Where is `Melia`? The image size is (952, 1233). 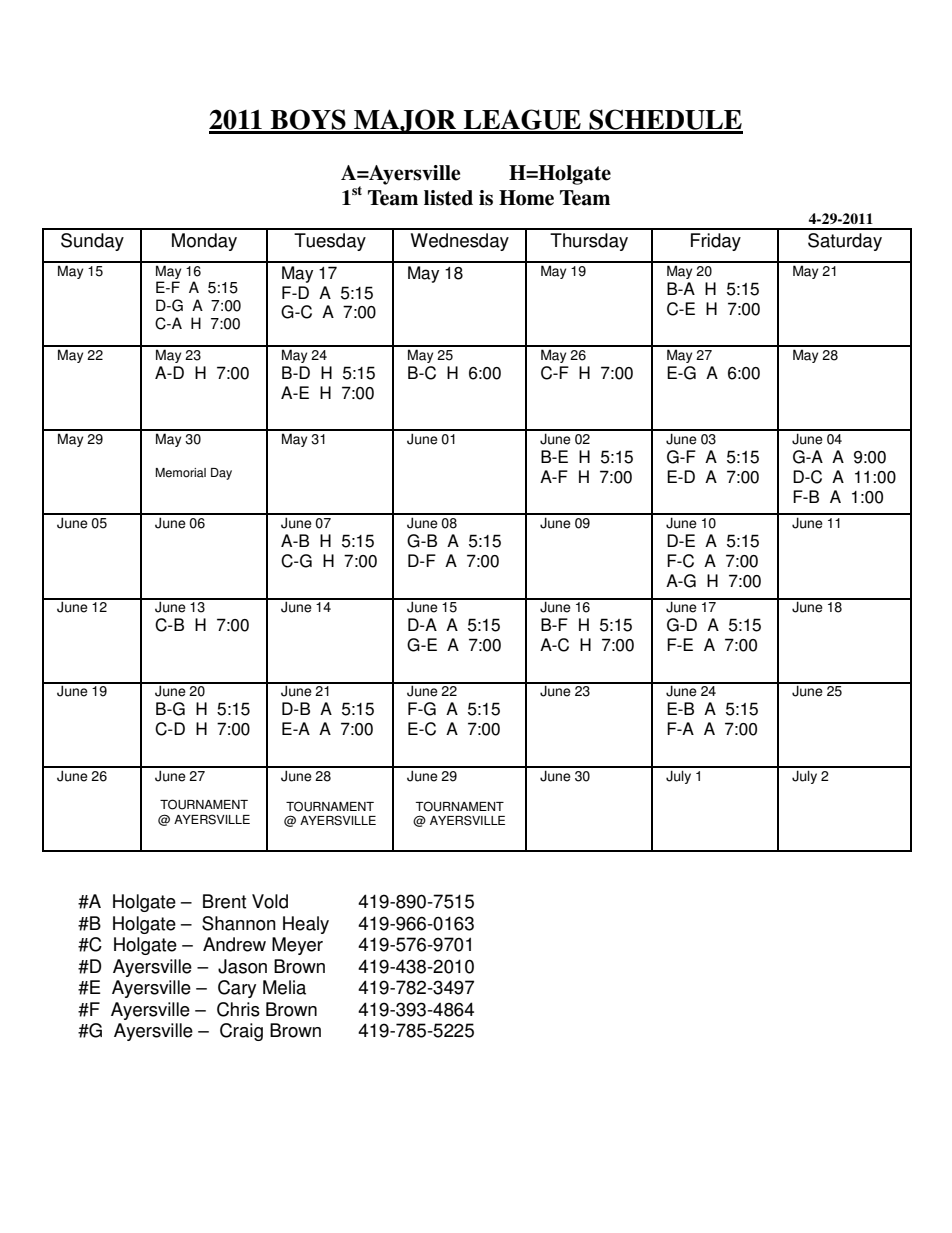 Melia is located at coordinates (284, 987).
